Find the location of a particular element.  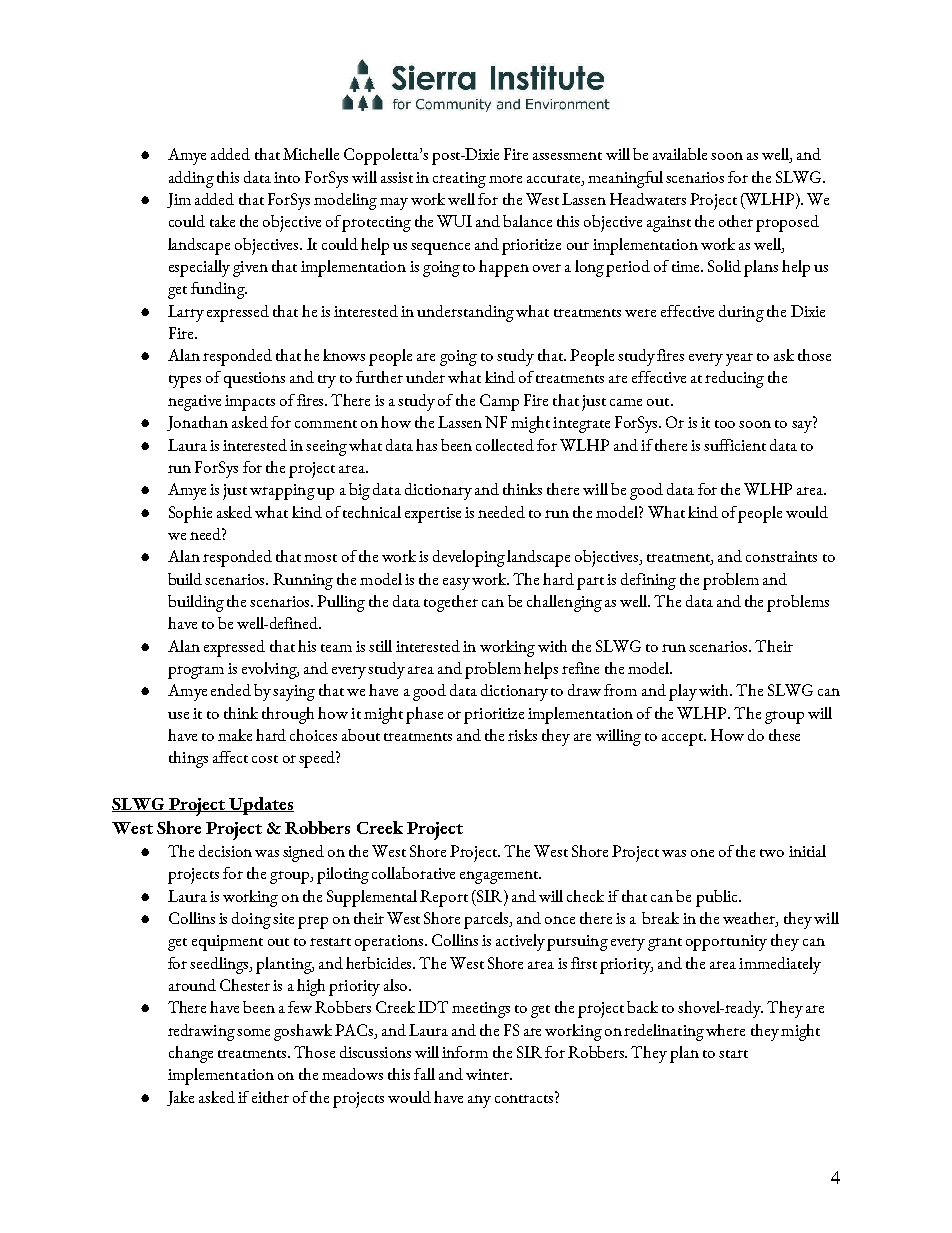

more is located at coordinates (505, 179).
